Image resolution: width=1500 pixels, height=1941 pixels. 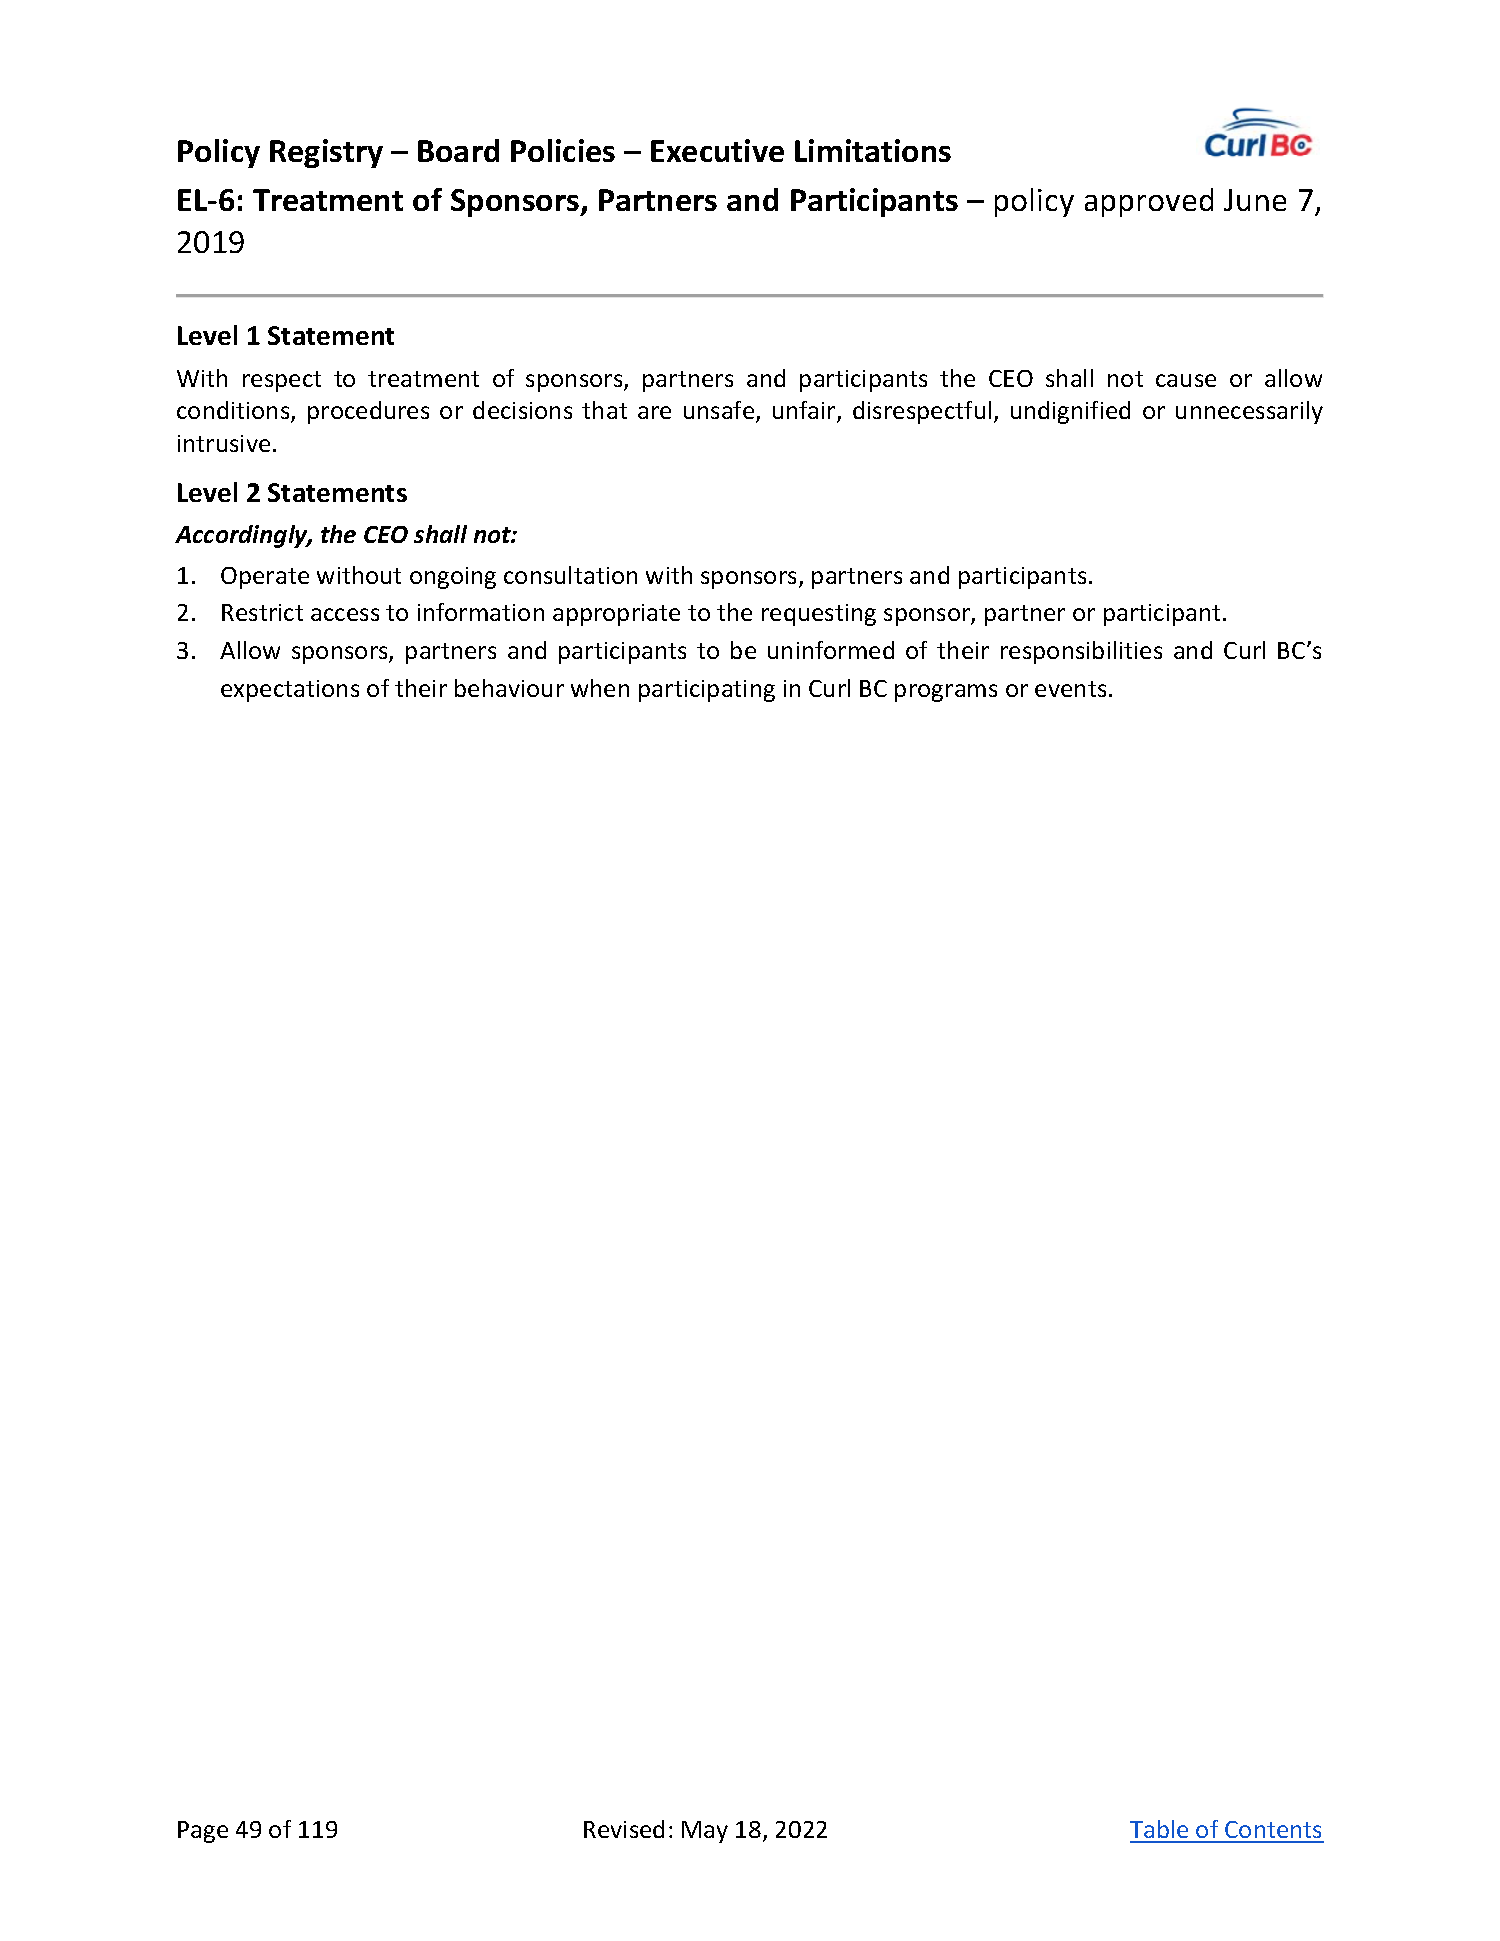 I want to click on events, so click(x=1070, y=689).
